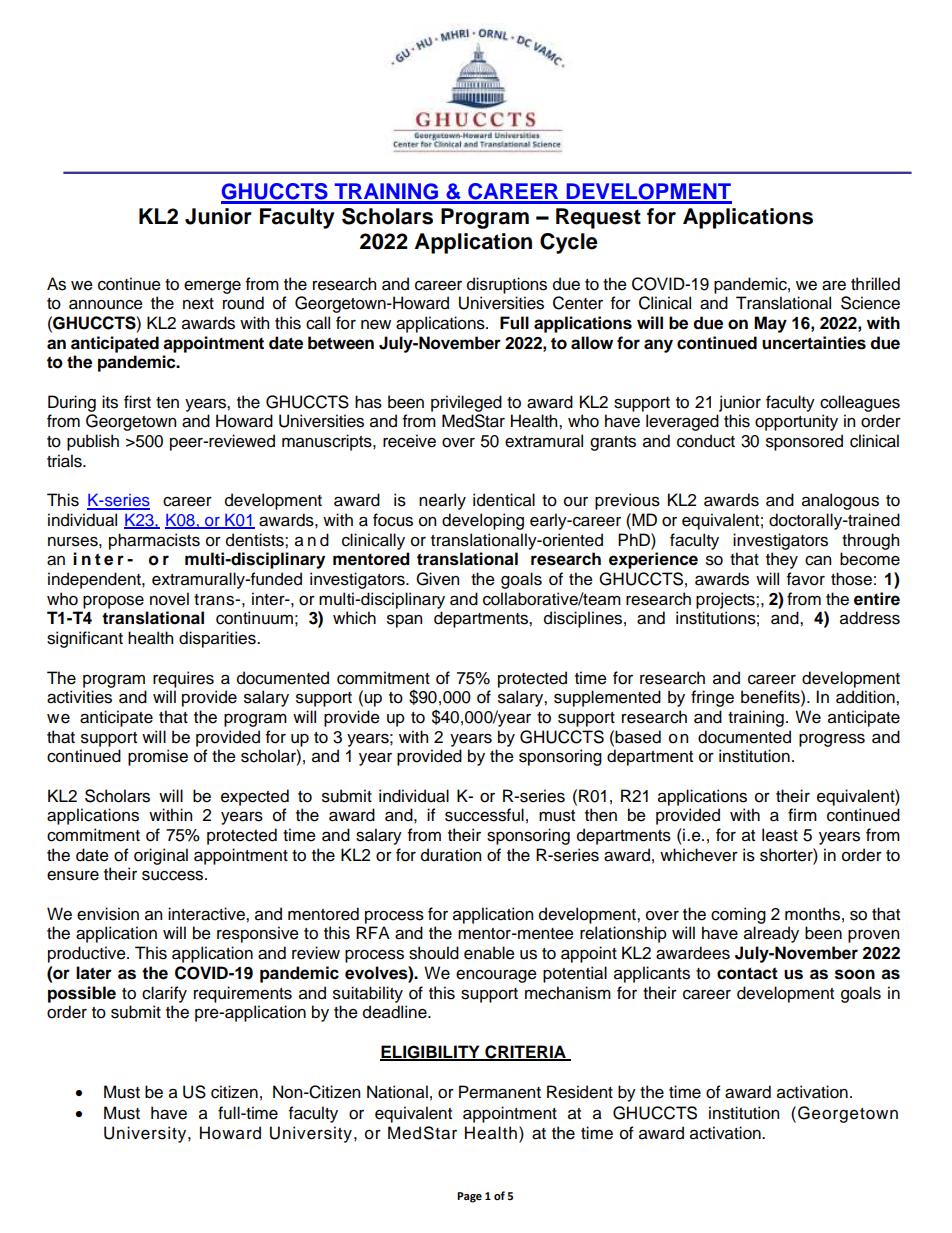  What do you see at coordinates (489, 953) in the screenshot?
I see `enable` at bounding box center [489, 953].
